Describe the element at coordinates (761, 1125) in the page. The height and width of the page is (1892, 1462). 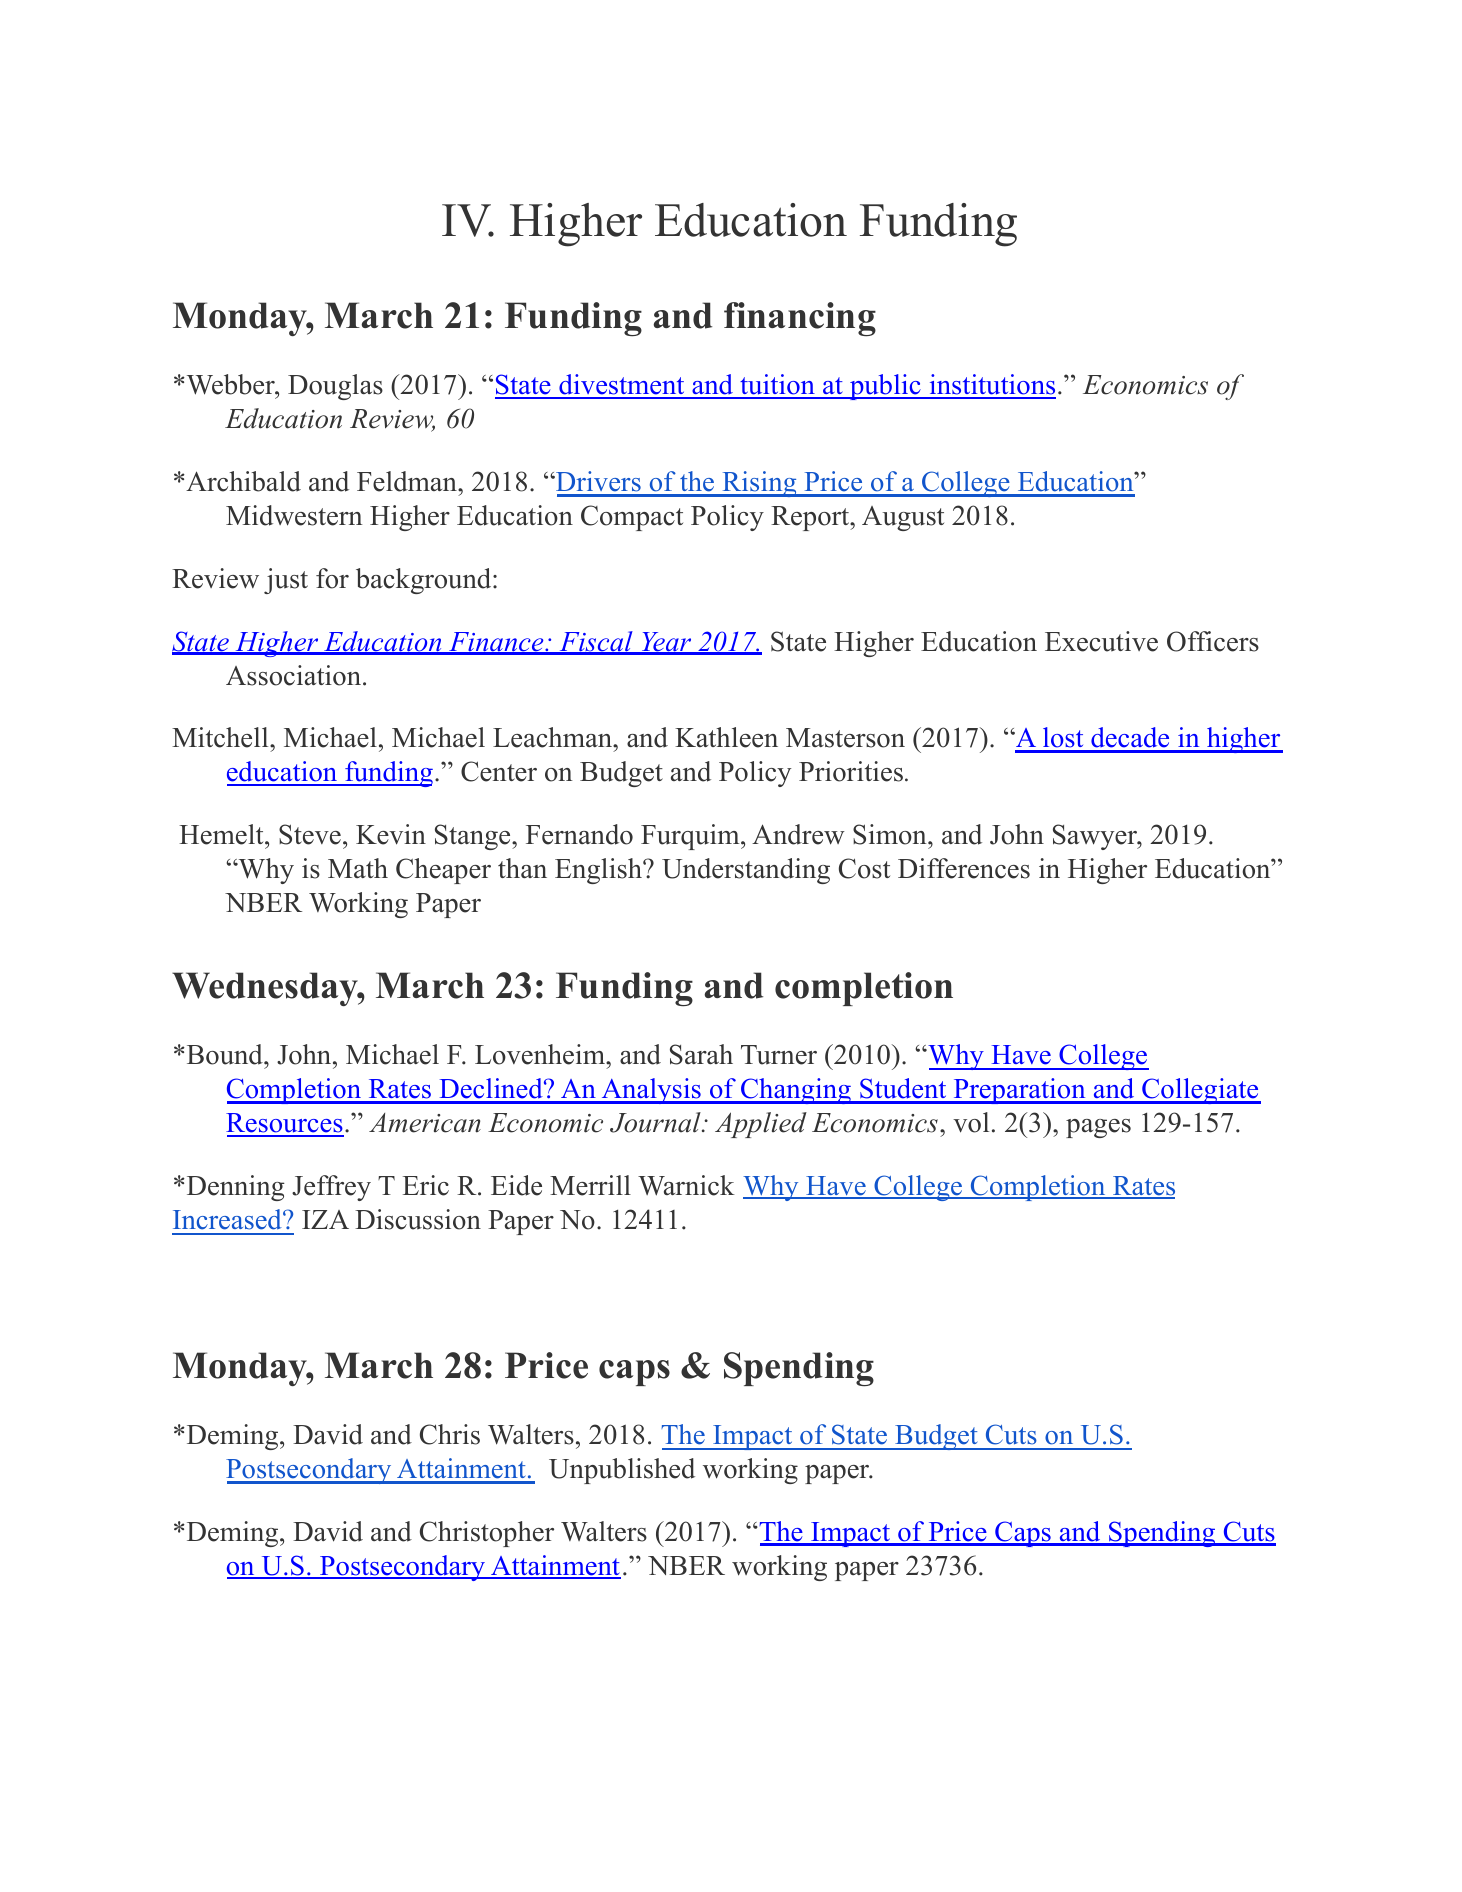
I see `Applied` at that location.
